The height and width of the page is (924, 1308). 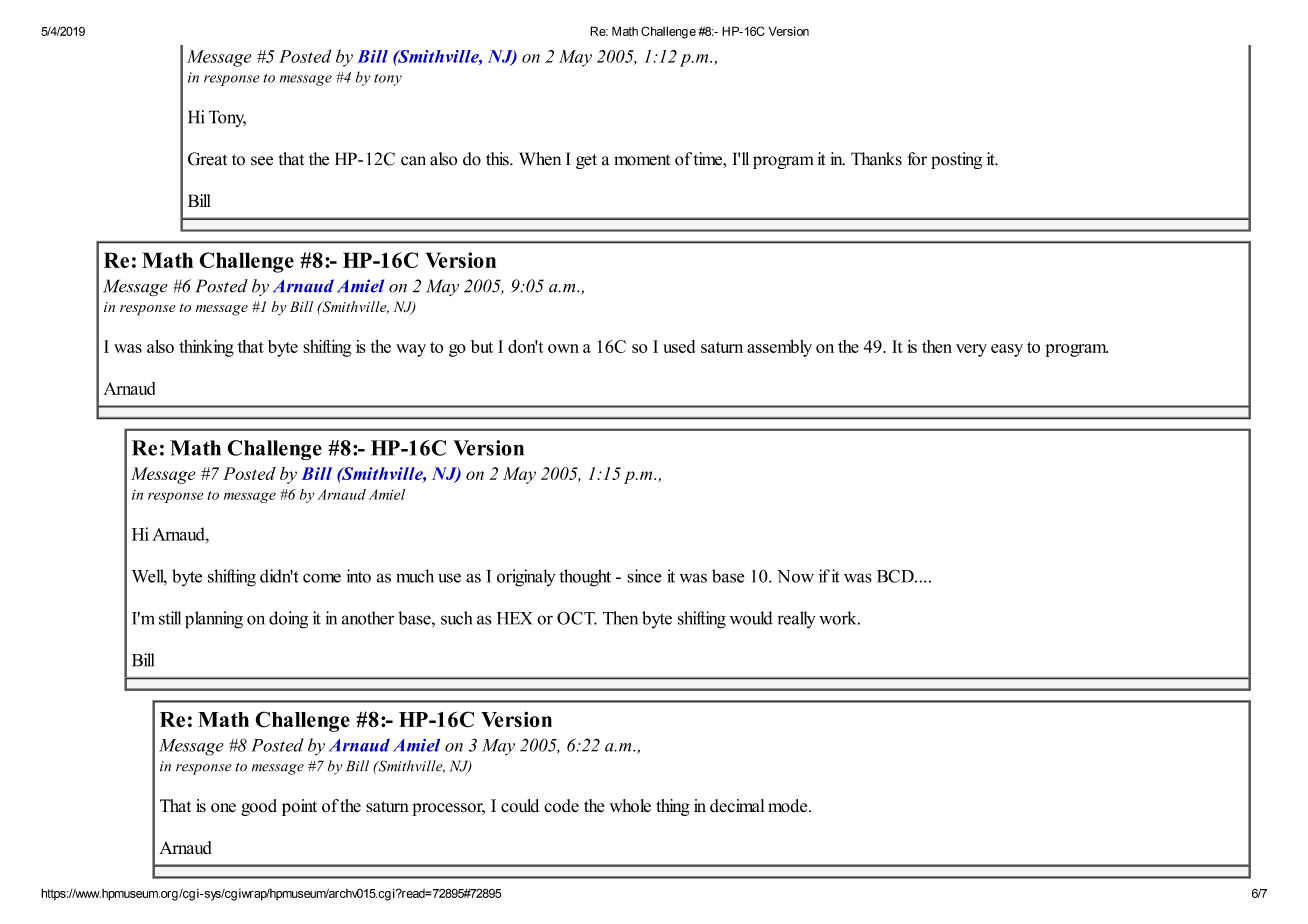 What do you see at coordinates (322, 578) in the page?
I see `come` at bounding box center [322, 578].
